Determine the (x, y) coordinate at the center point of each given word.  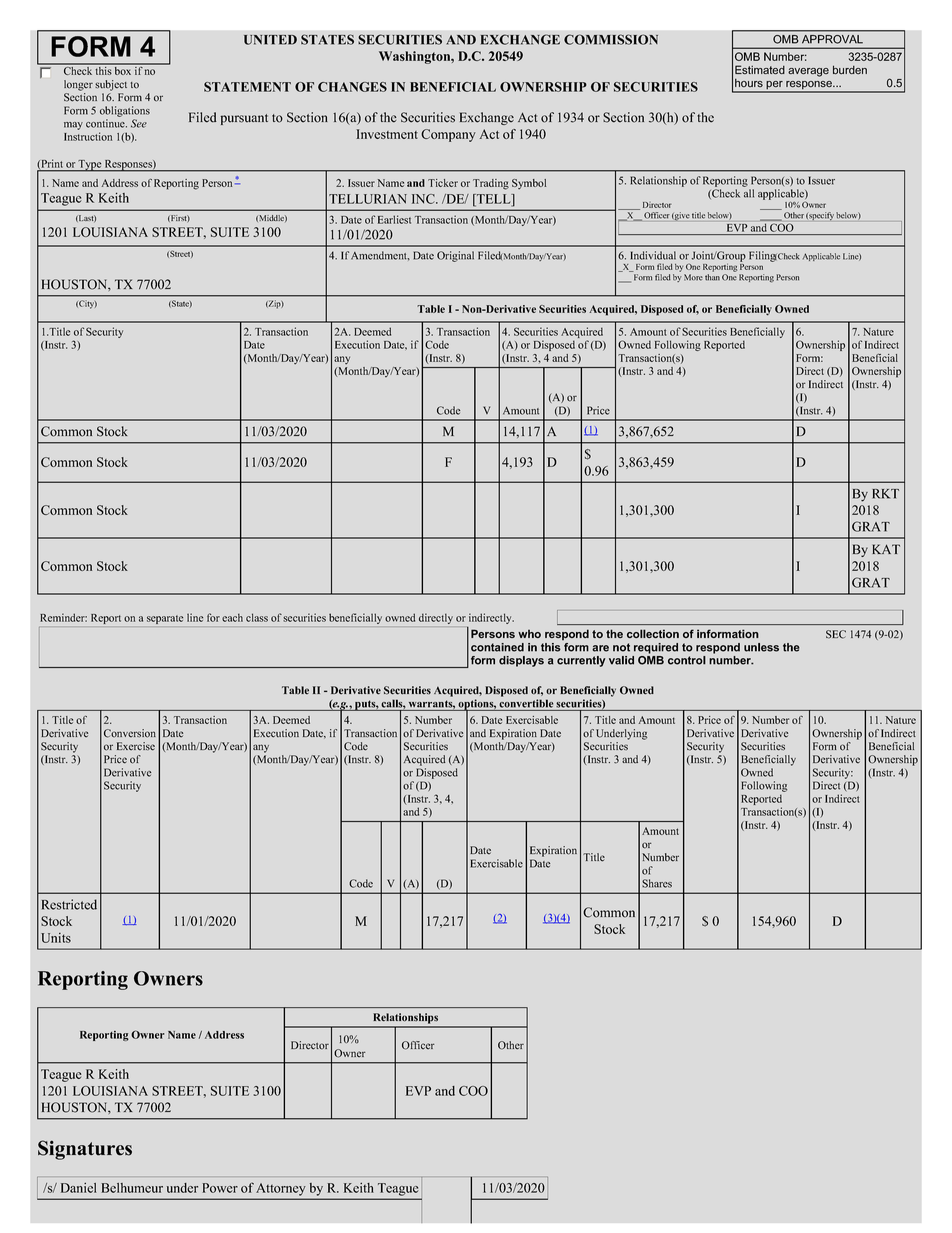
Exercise (136, 746)
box (123, 69)
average (808, 72)
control (687, 660)
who (529, 634)
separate (165, 619)
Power (220, 1188)
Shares (657, 883)
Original (455, 256)
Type (90, 166)
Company (448, 135)
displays (521, 661)
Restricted (69, 904)
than (712, 277)
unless (761, 647)
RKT (885, 494)
